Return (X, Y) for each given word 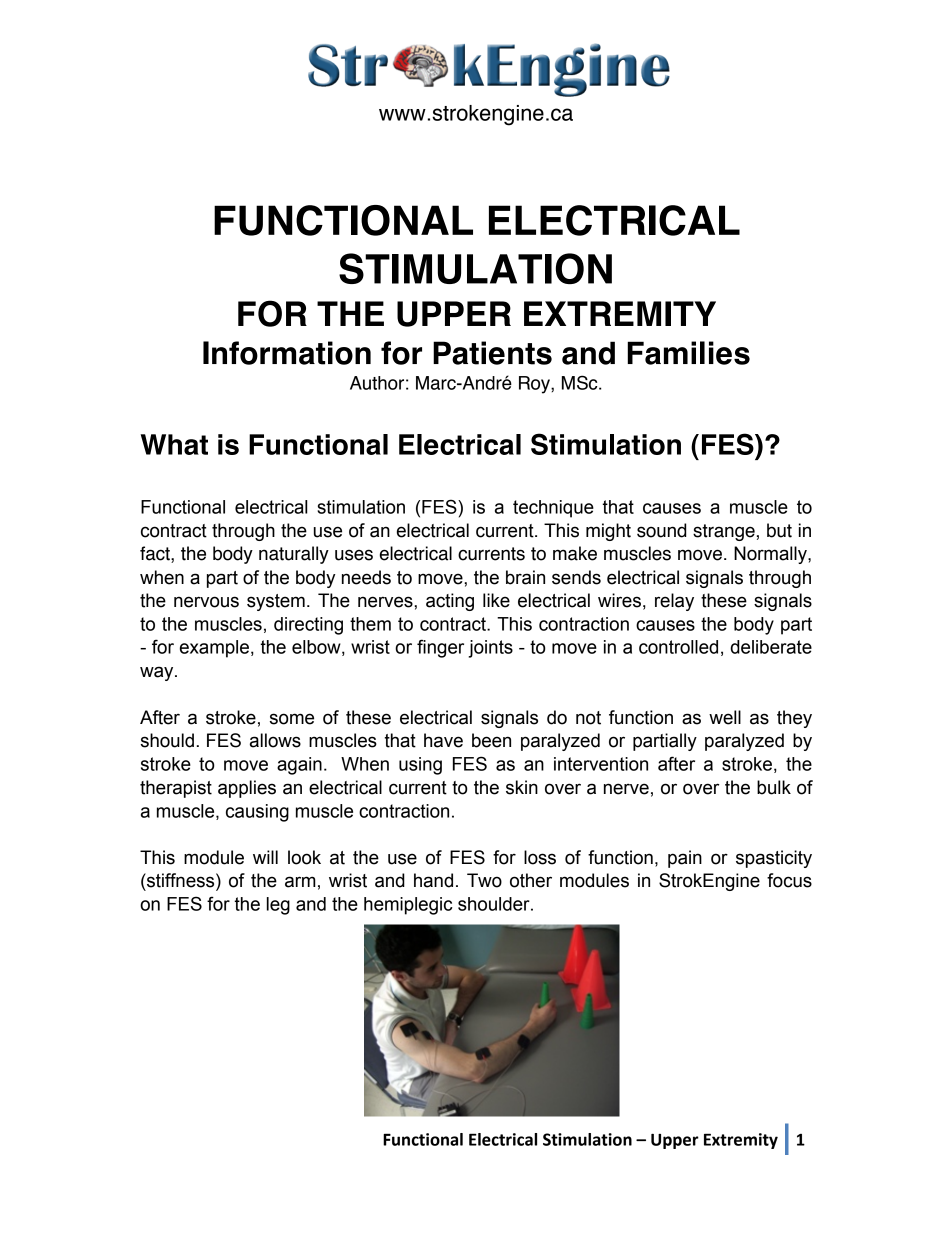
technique (553, 509)
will (265, 857)
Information (287, 353)
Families (688, 353)
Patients (492, 353)
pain (685, 859)
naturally (294, 555)
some (292, 719)
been (491, 740)
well (725, 717)
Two (484, 880)
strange (724, 532)
